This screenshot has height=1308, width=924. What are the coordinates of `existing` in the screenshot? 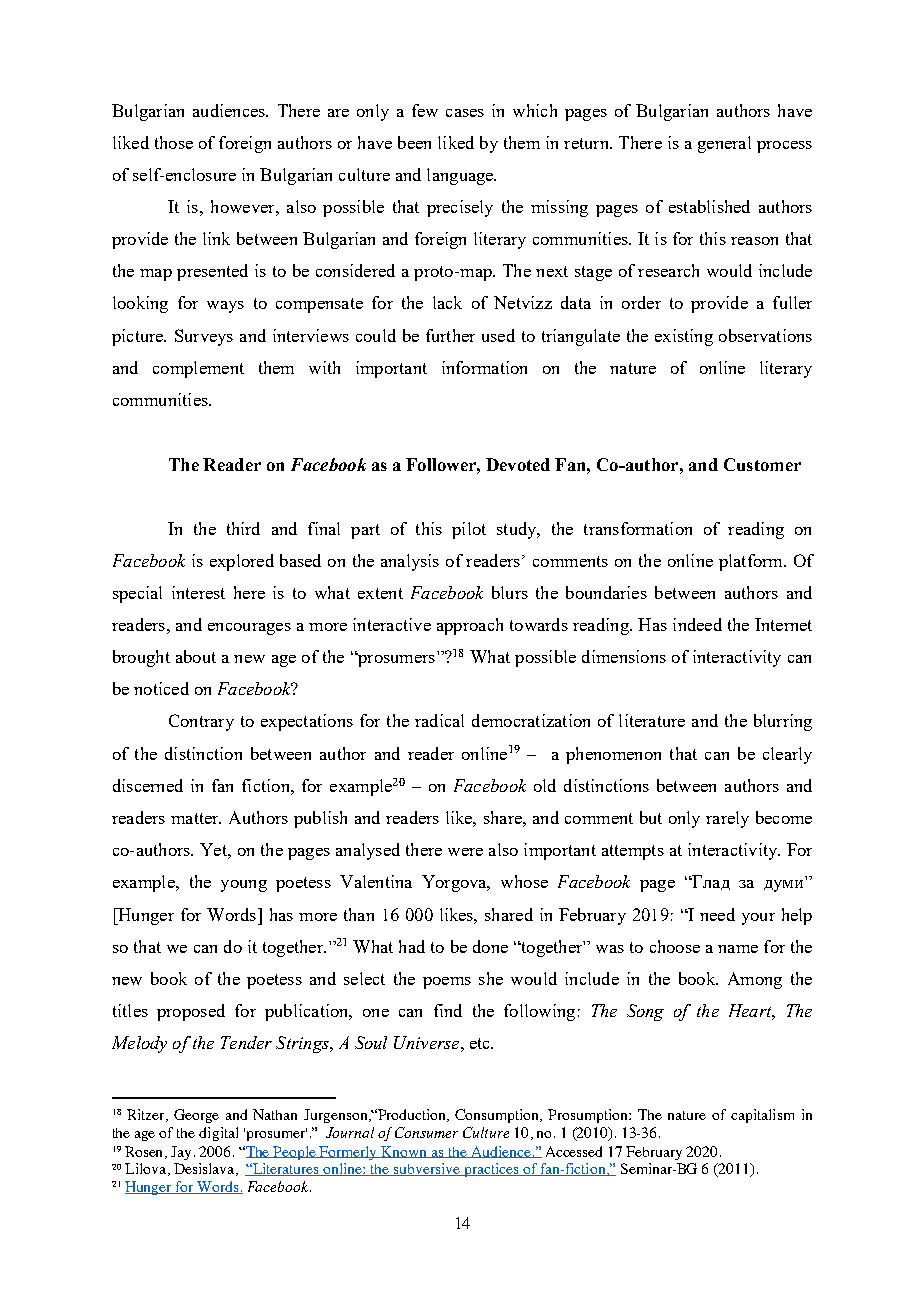 It's located at (684, 337).
